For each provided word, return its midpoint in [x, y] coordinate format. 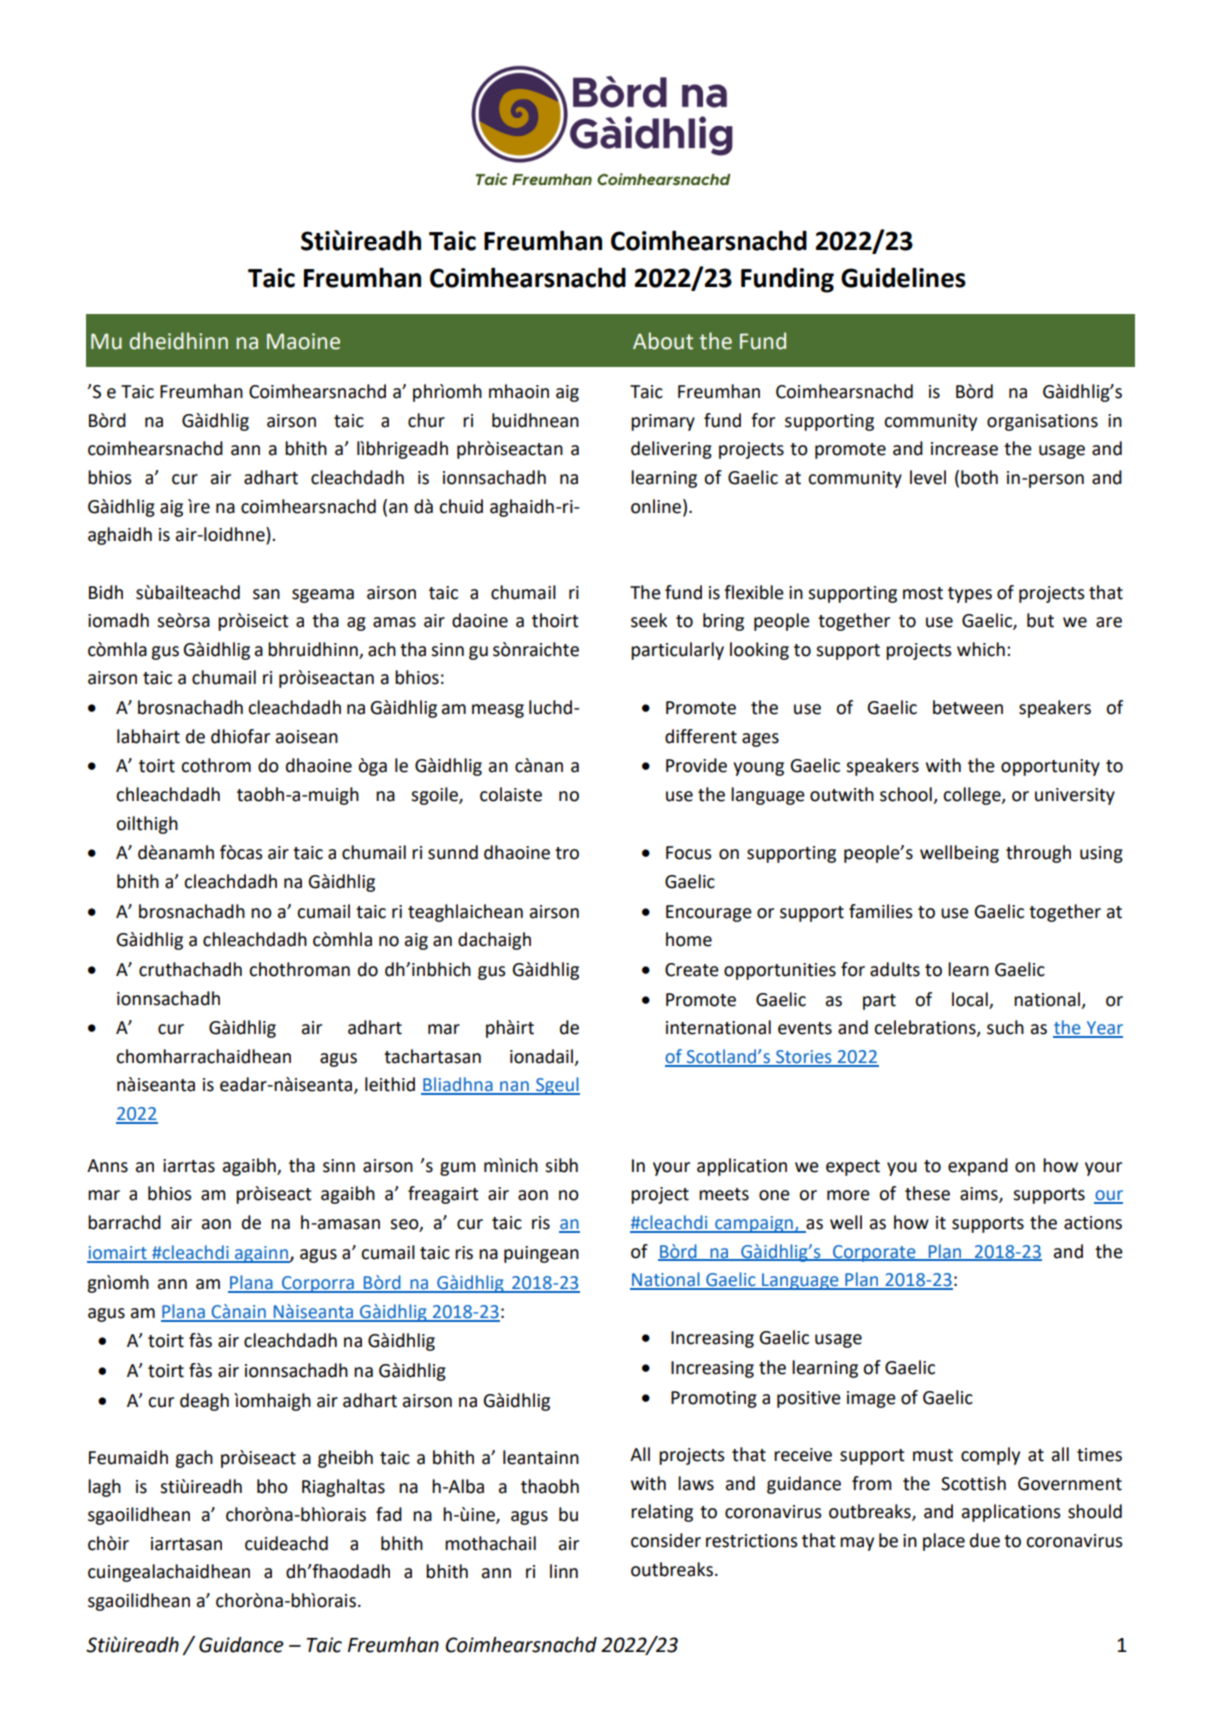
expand [978, 1167]
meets [724, 1194]
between [968, 707]
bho [272, 1486]
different [701, 736]
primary [663, 422]
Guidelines [903, 277]
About [663, 341]
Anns [107, 1166]
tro [567, 853]
